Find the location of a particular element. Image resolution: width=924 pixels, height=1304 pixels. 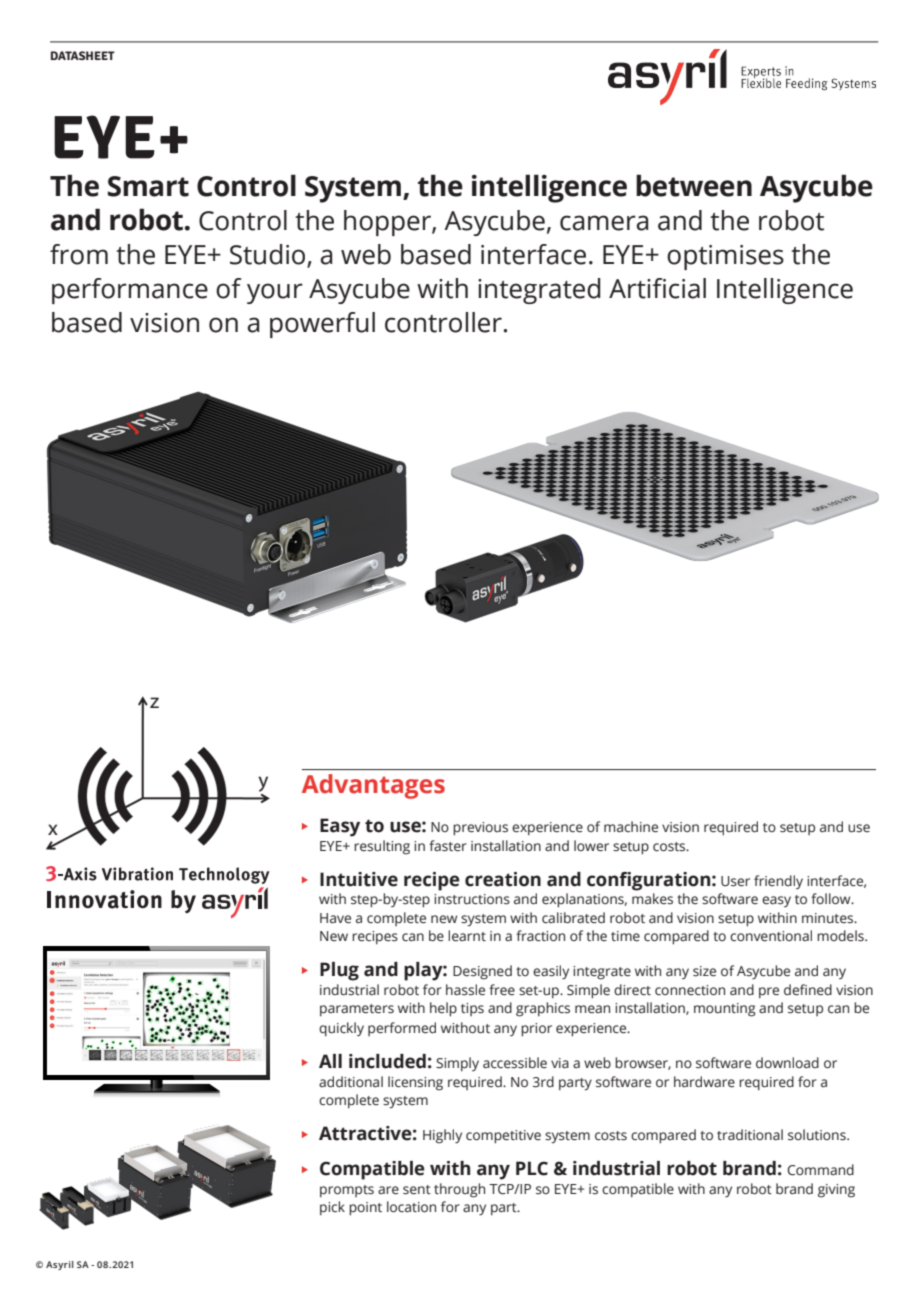

Advantages is located at coordinates (373, 786).
